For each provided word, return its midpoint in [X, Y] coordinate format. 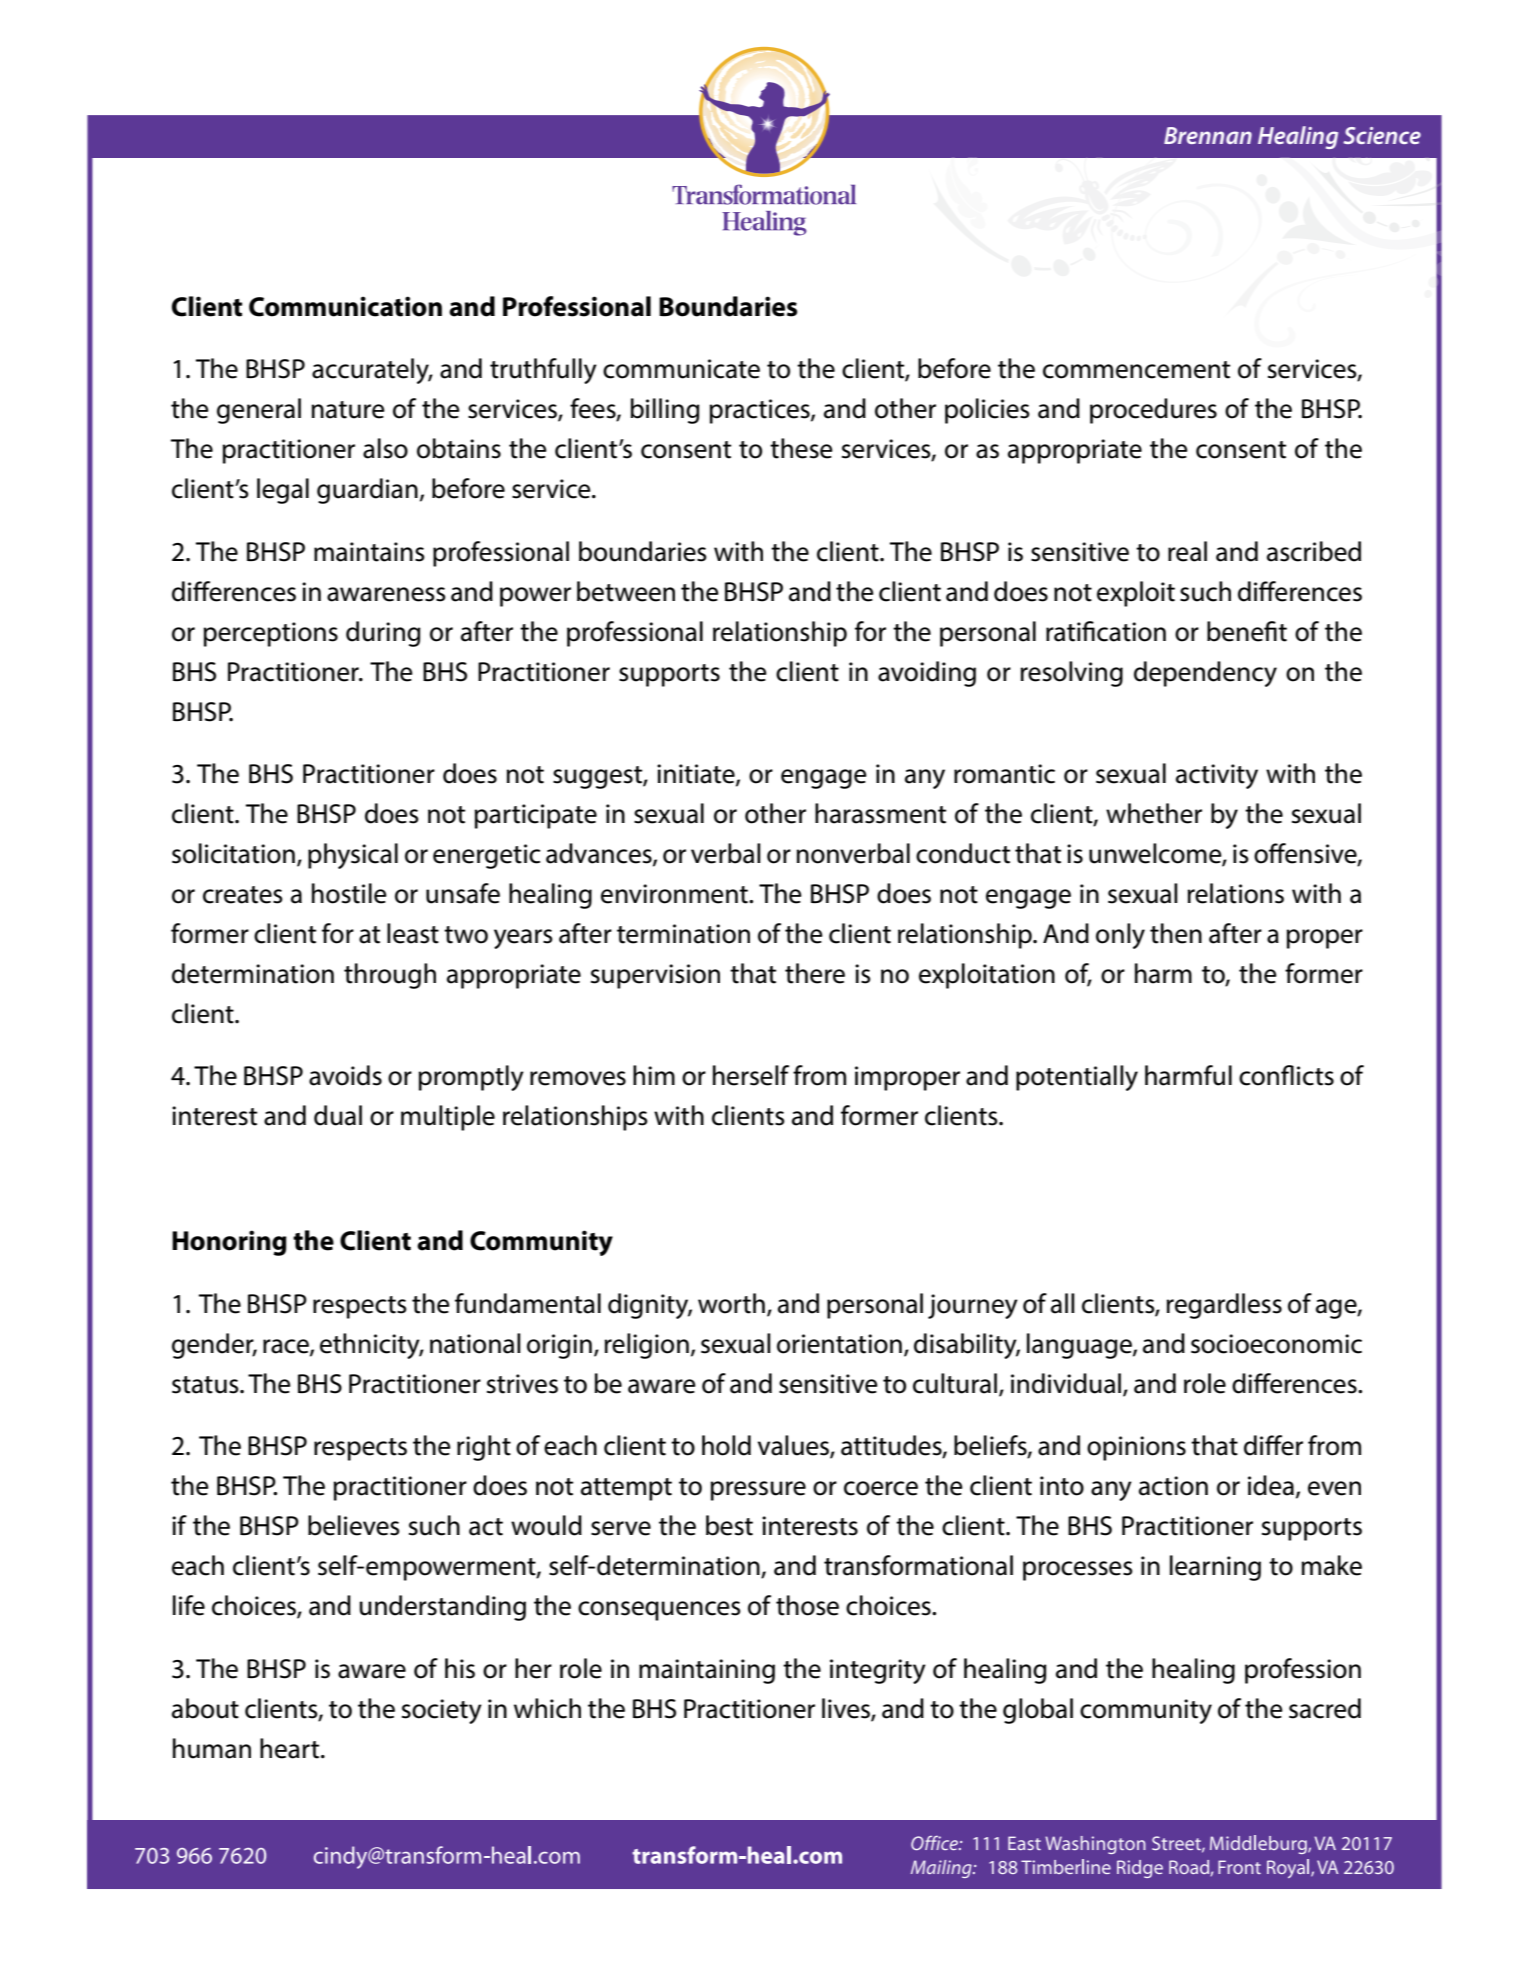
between [626, 591]
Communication [345, 306]
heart [291, 1748]
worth [731, 1303]
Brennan [1208, 135]
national [475, 1343]
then [1176, 933]
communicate [681, 369]
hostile [349, 893]
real [1187, 551]
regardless [1224, 1306]
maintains [369, 552]
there [815, 973]
